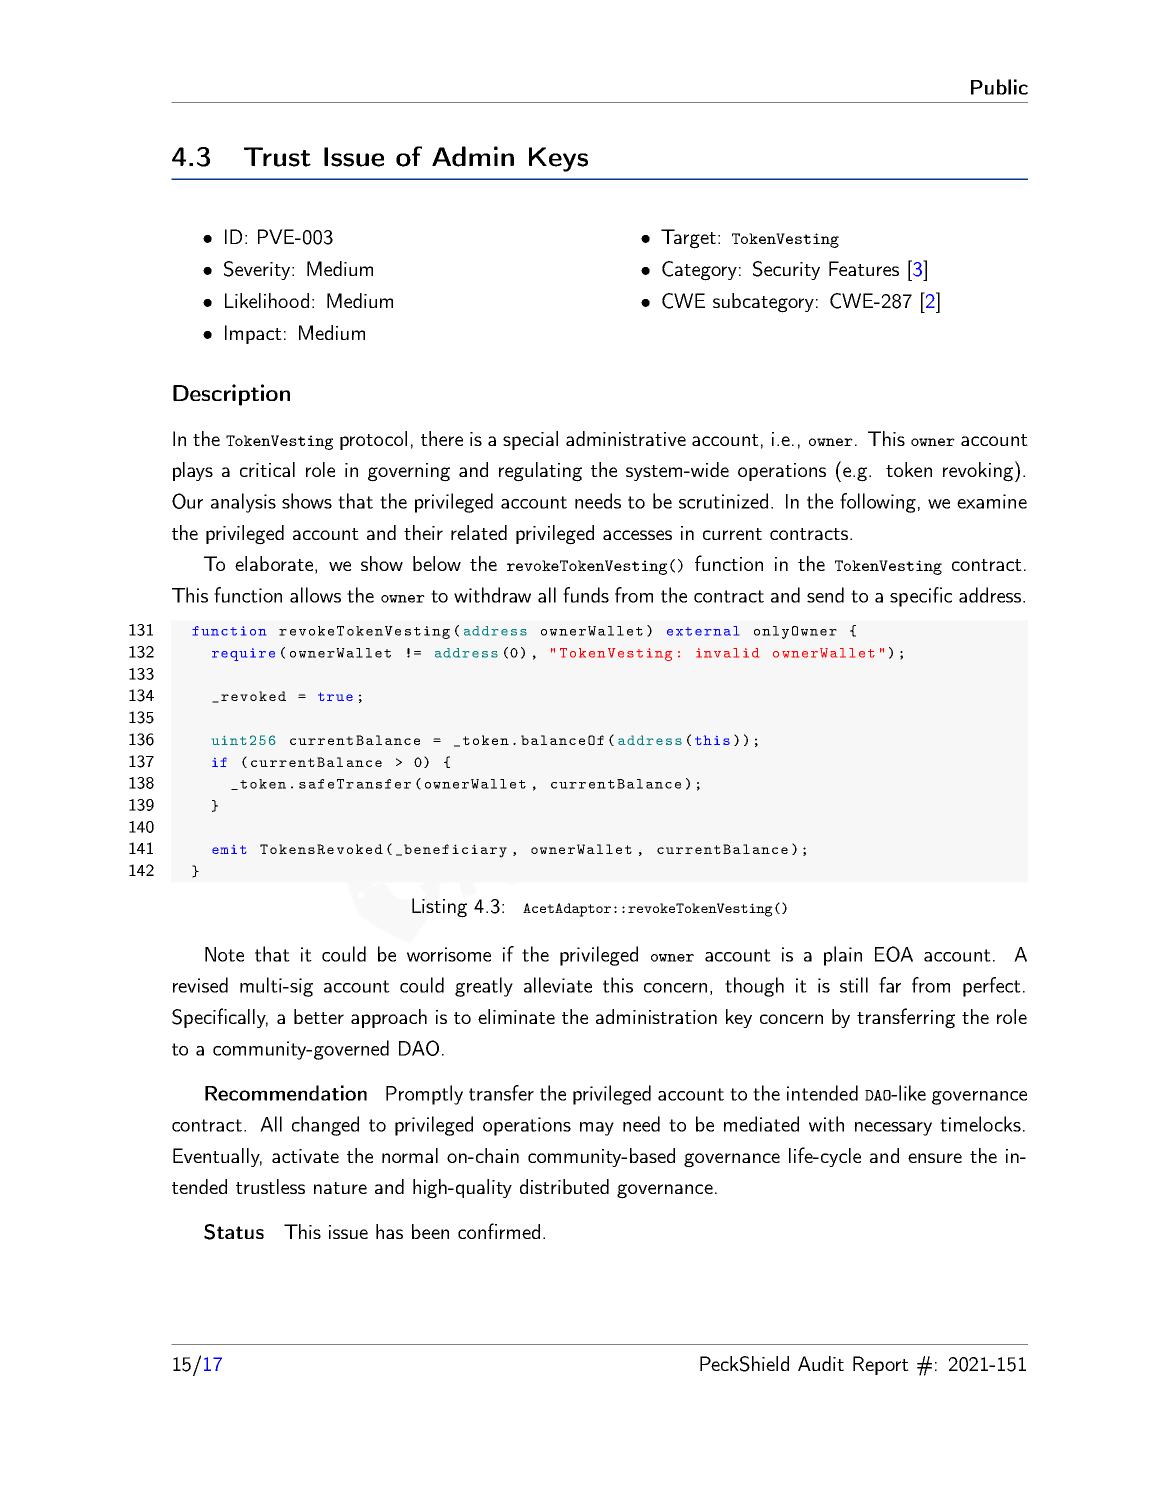  I want to click on alleviate, so click(558, 985).
